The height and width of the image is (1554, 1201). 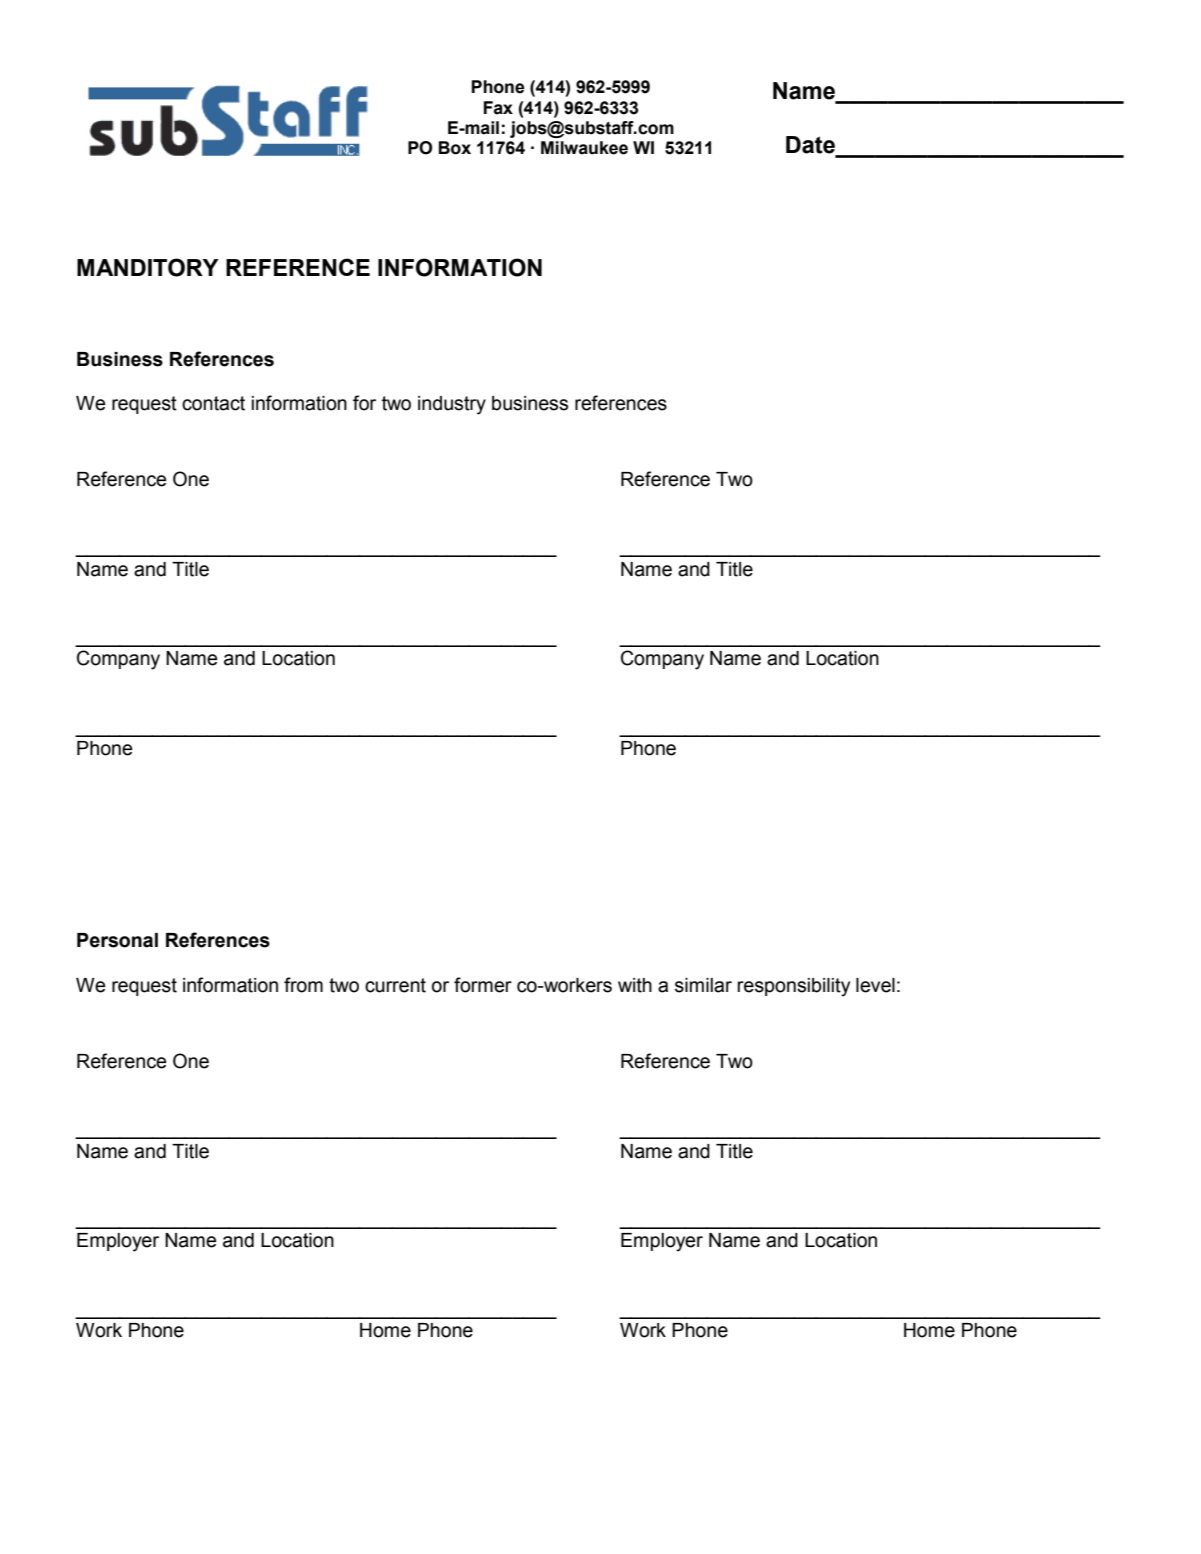 I want to click on responsibility, so click(x=794, y=987).
